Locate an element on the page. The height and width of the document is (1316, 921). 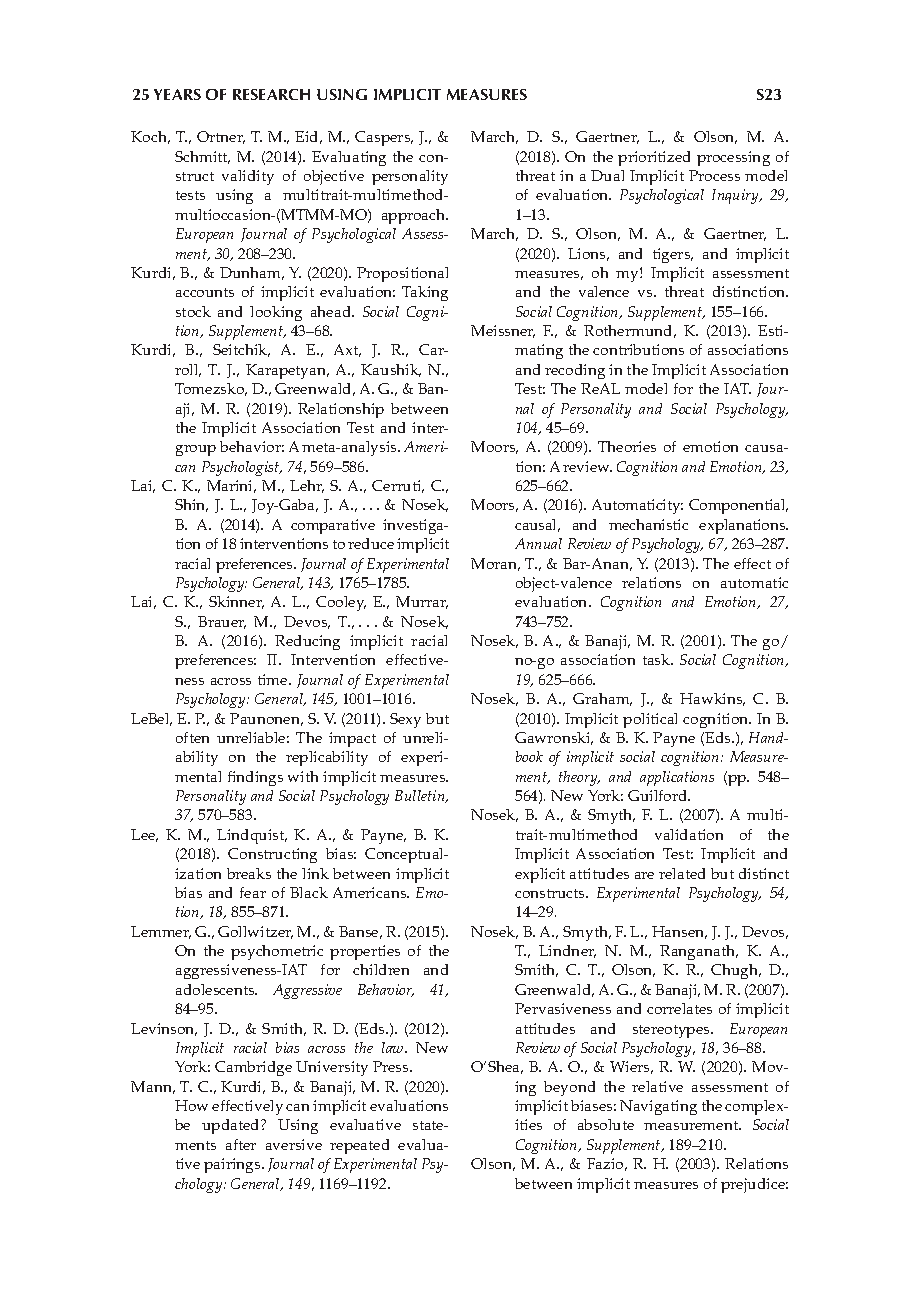
updated is located at coordinates (232, 1126).
